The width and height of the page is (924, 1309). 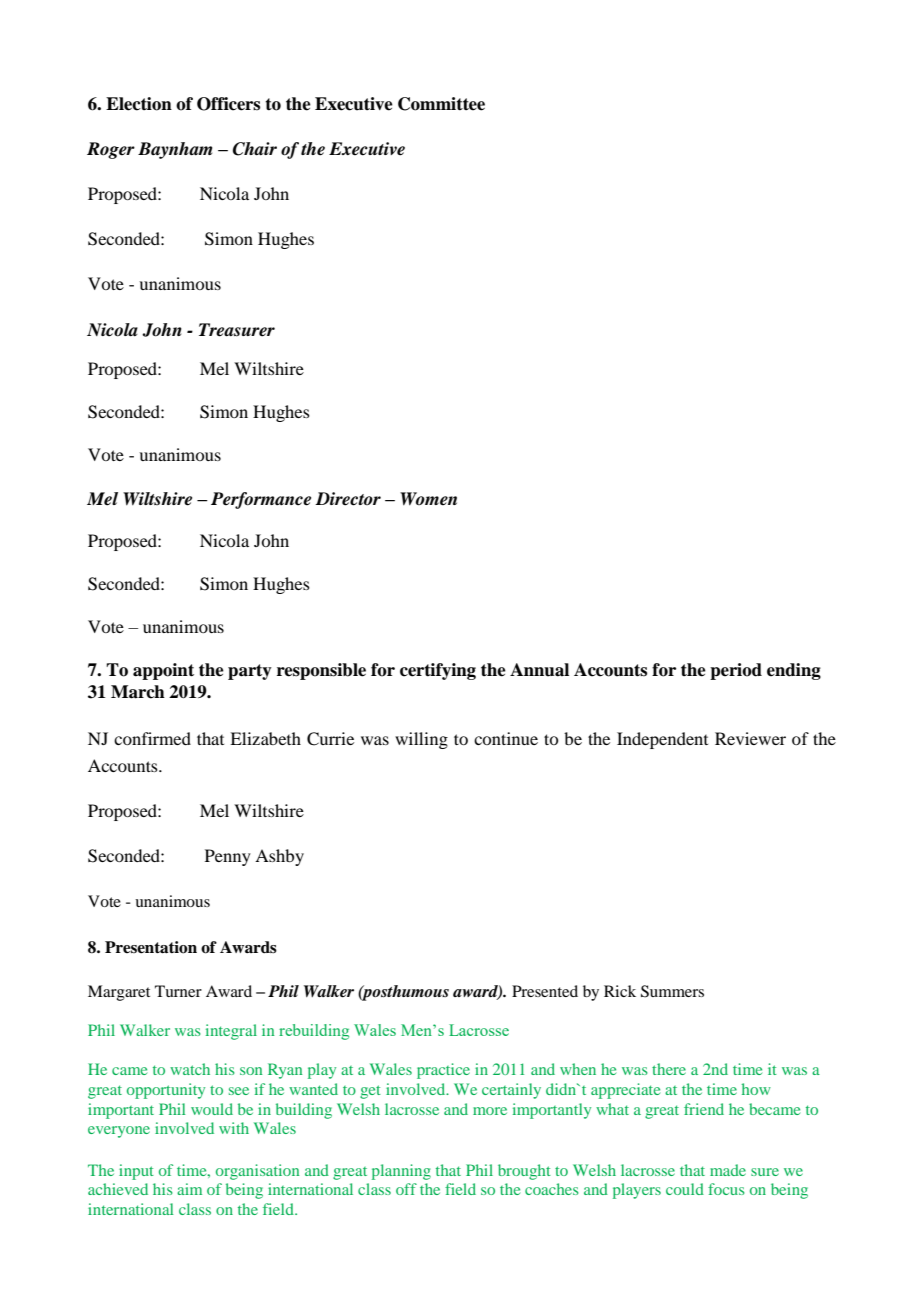 I want to click on Women, so click(x=428, y=499).
